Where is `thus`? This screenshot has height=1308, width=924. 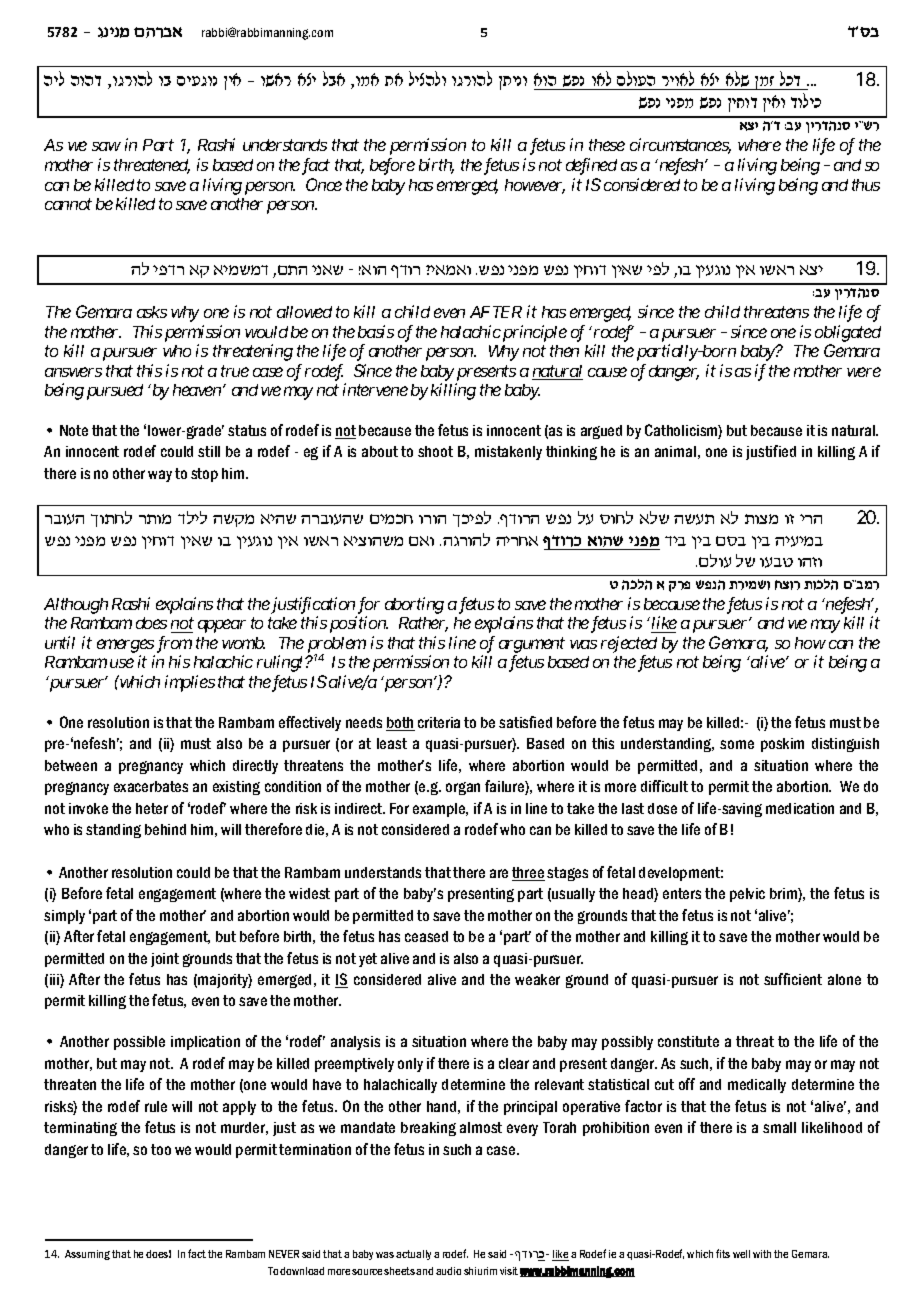
thus is located at coordinates (866, 185).
